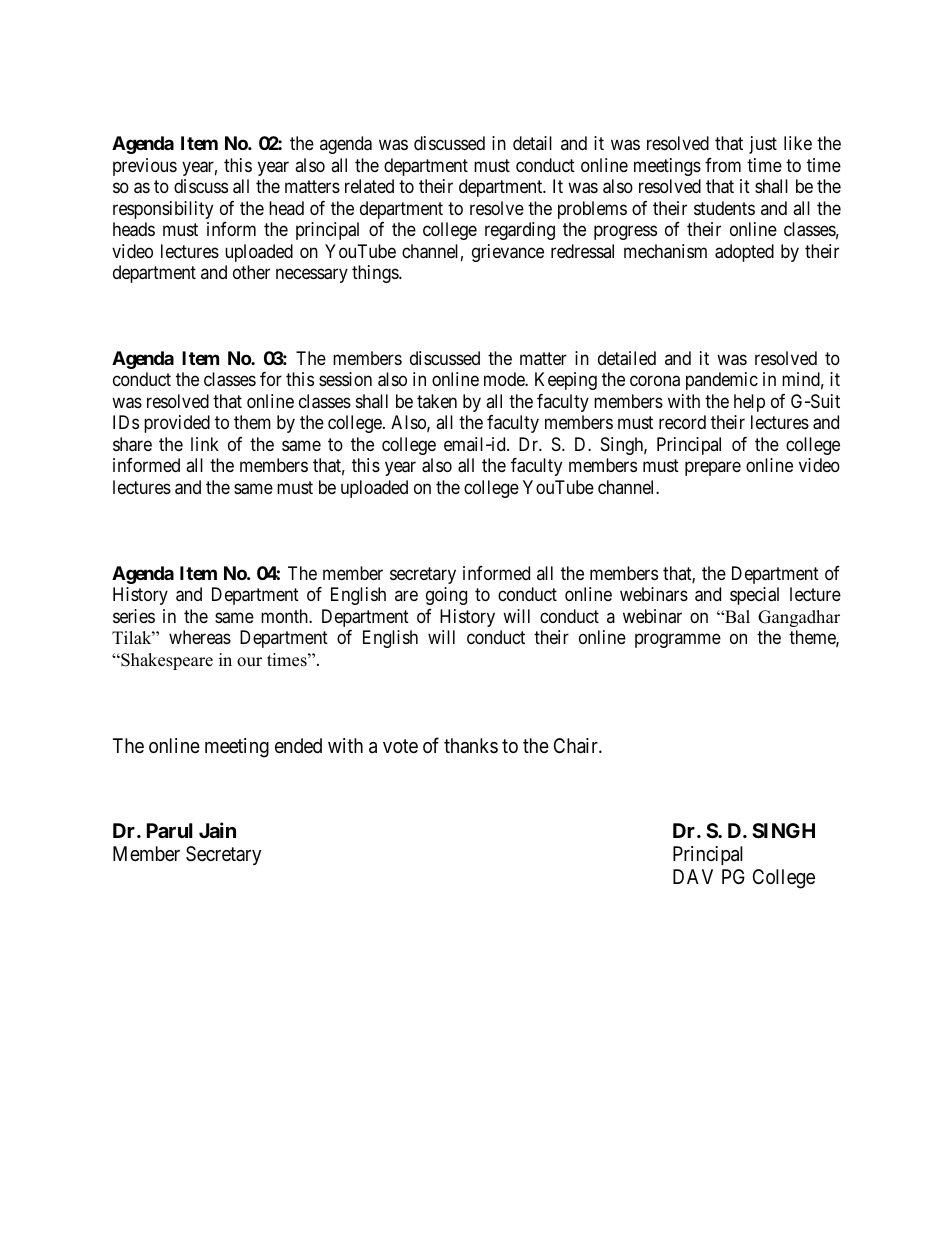  I want to click on other, so click(251, 272).
